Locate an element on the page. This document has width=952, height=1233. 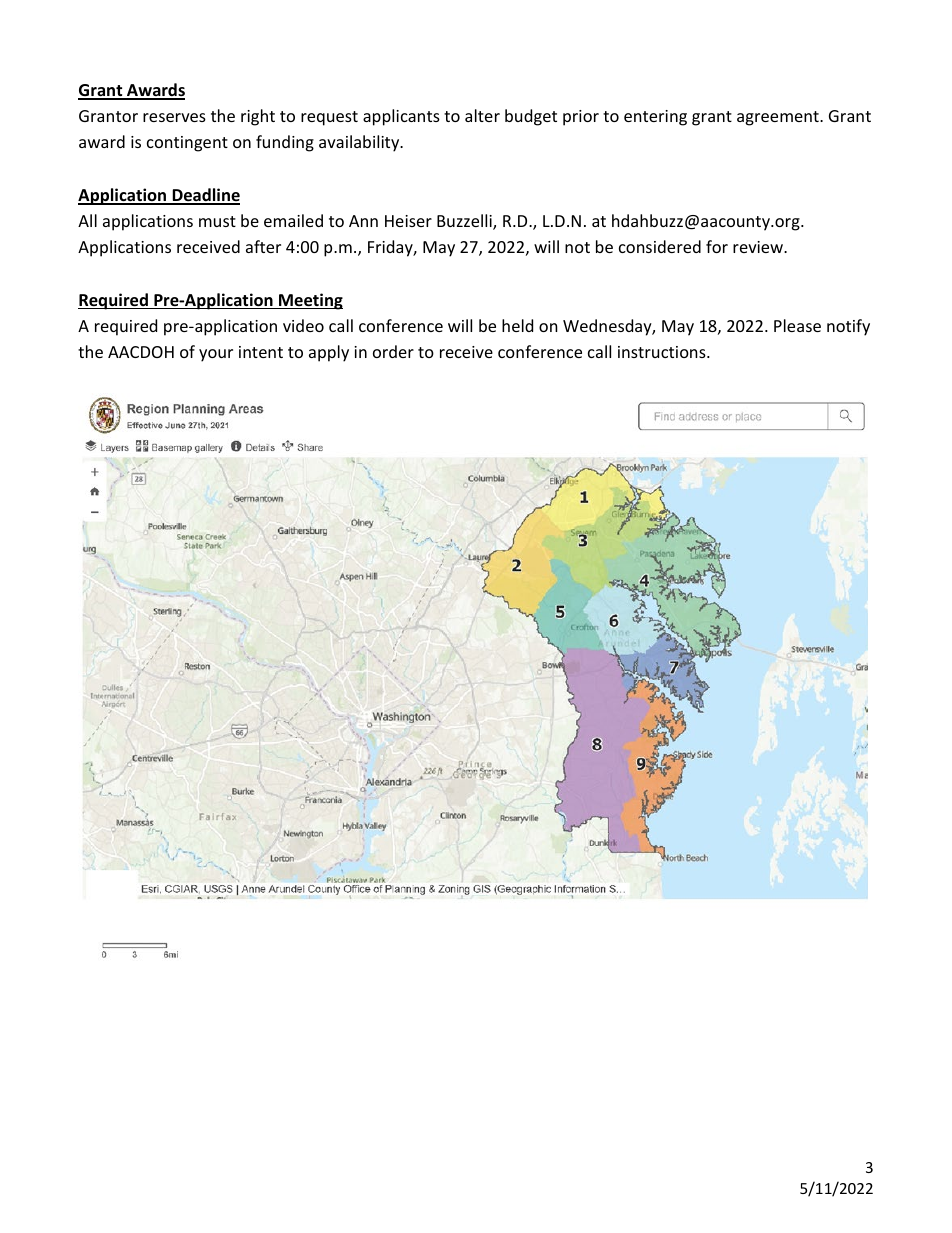
considered is located at coordinates (660, 246).
